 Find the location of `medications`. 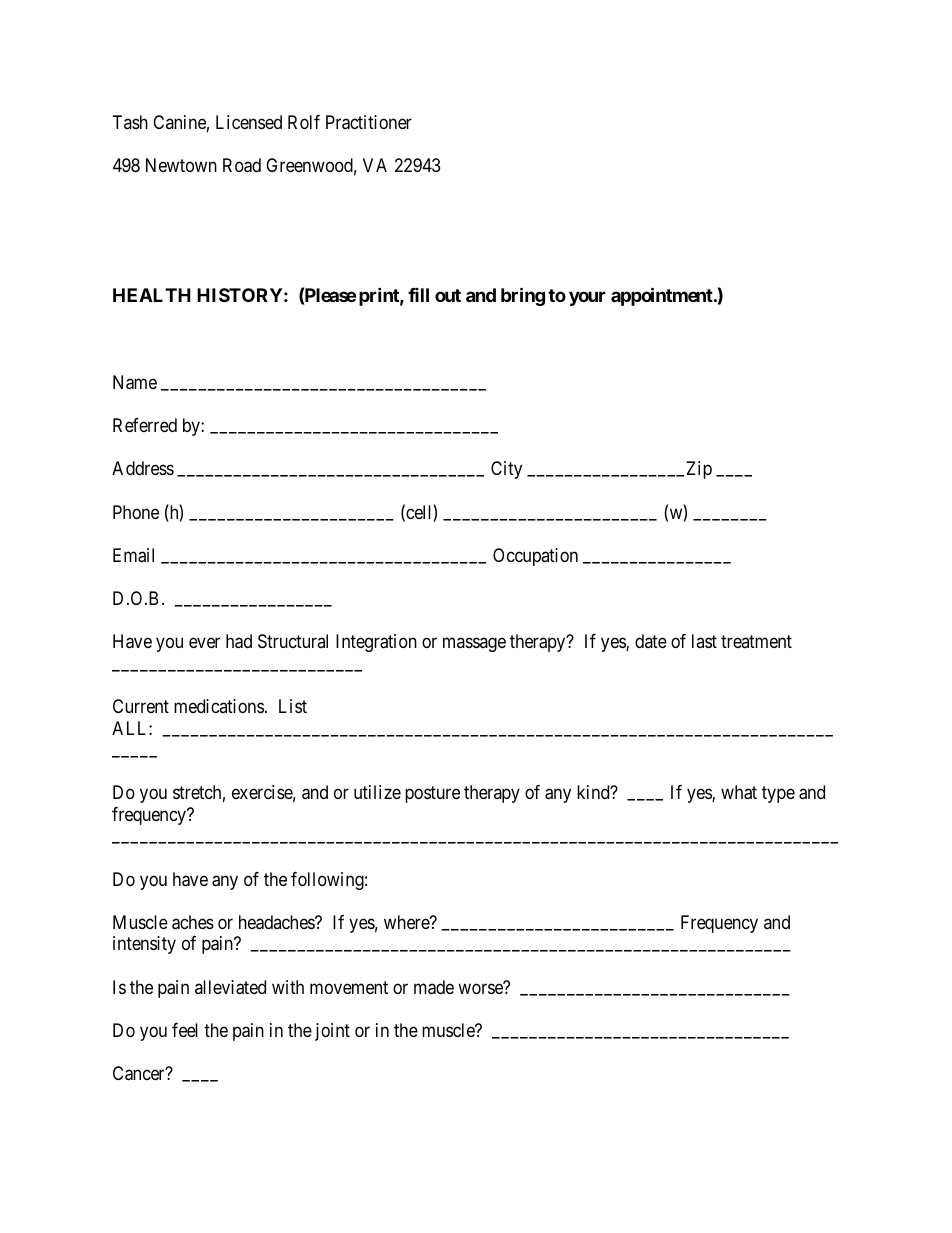

medications is located at coordinates (219, 706).
